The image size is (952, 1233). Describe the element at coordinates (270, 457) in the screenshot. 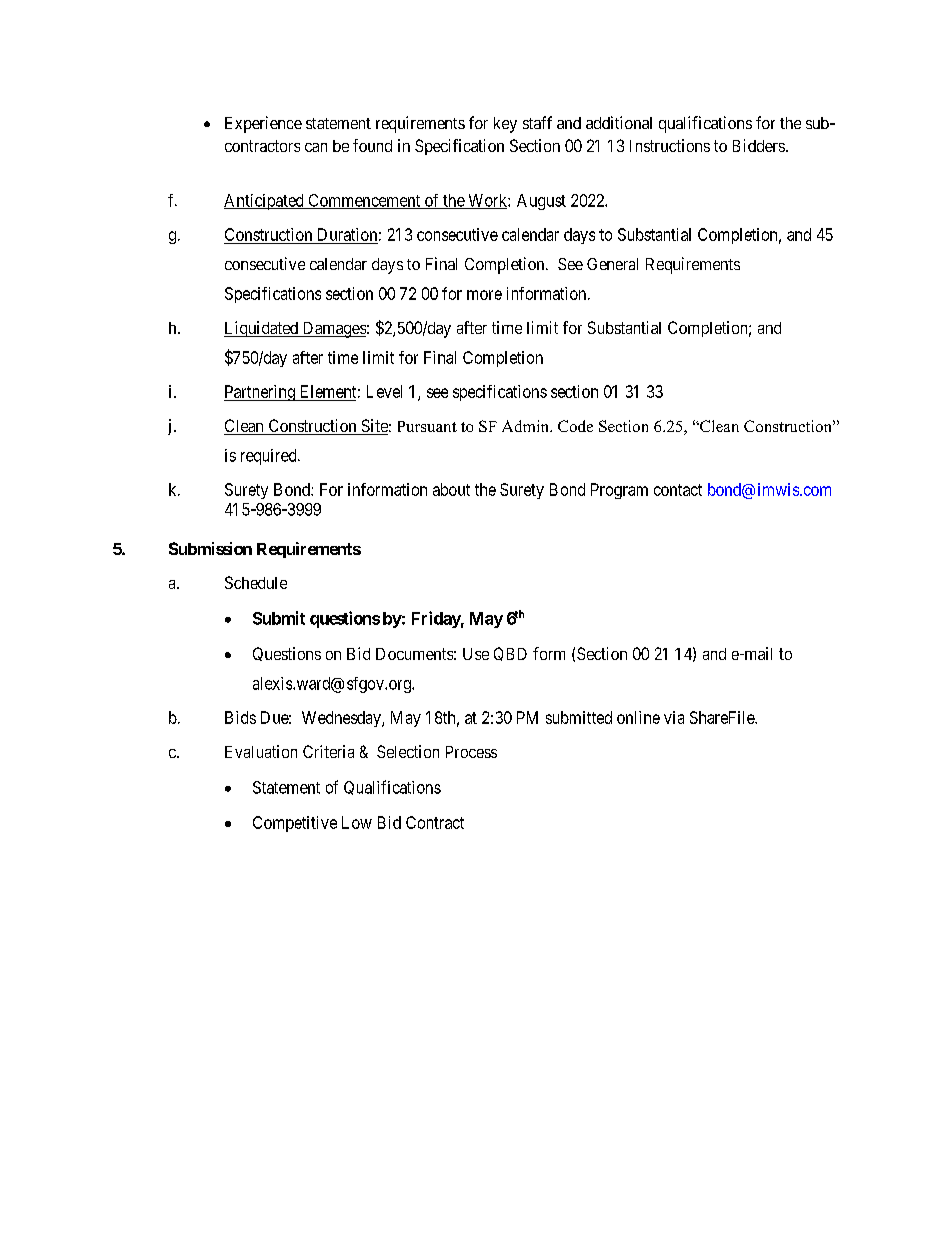

I see `required` at that location.
